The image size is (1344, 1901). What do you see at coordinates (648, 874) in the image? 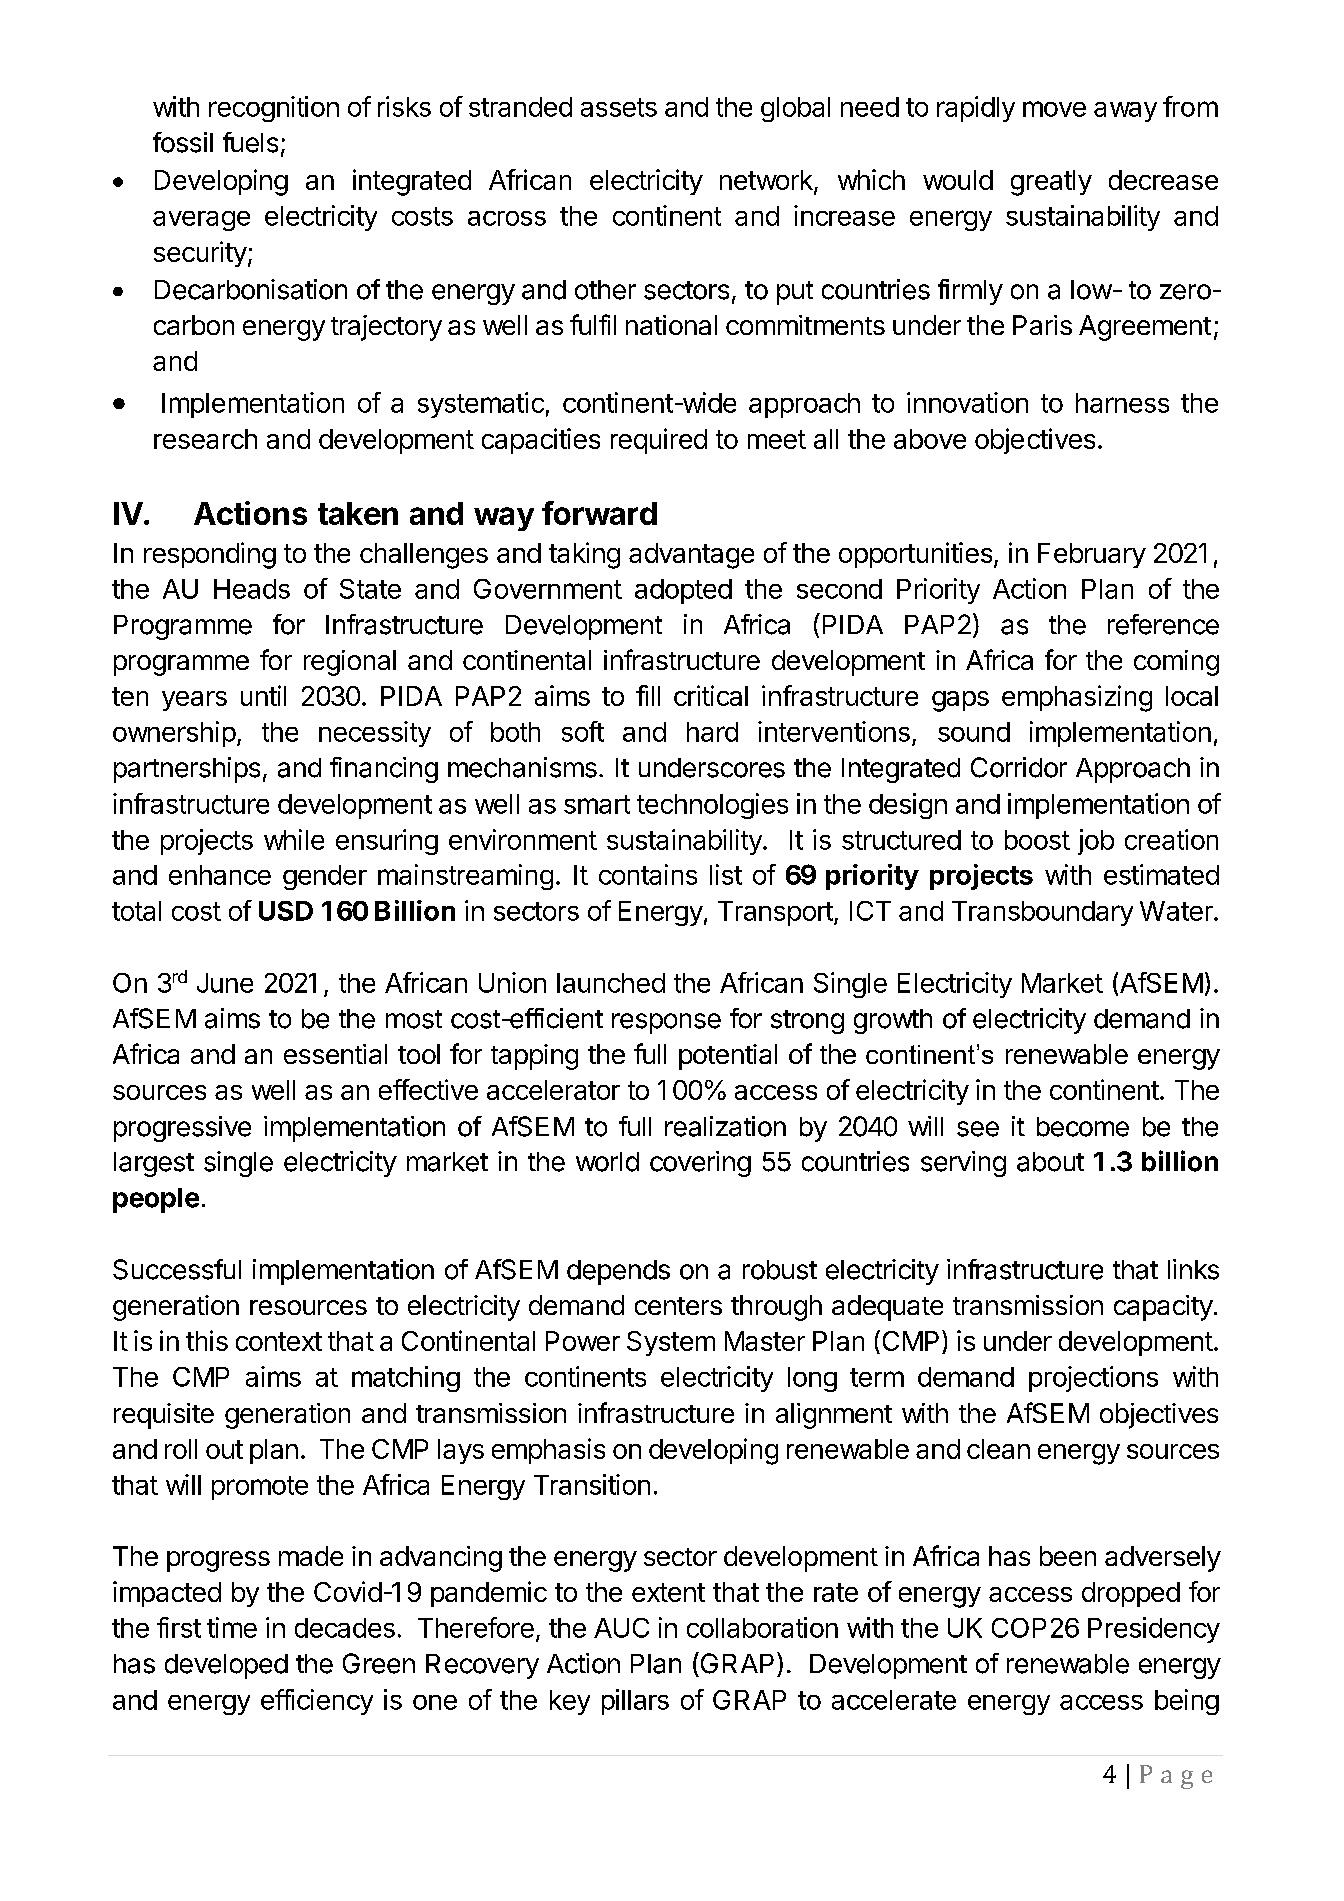
I see `contains` at bounding box center [648, 874].
